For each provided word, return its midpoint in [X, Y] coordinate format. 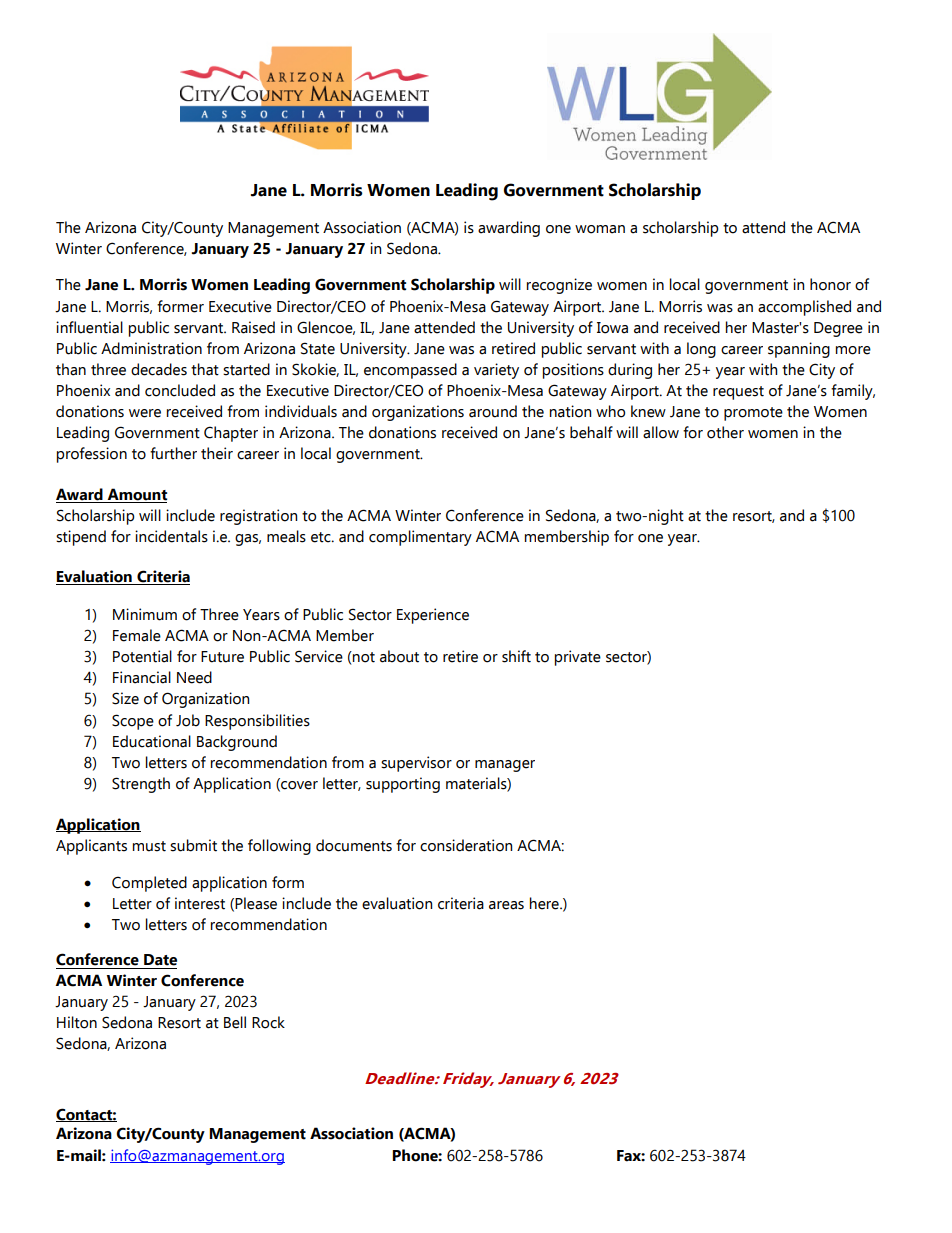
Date [160, 960]
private [578, 658]
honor [830, 284]
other [725, 432]
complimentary [420, 538]
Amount [137, 494]
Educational [152, 741]
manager [505, 766]
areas [506, 905]
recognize [559, 286]
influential [89, 327]
